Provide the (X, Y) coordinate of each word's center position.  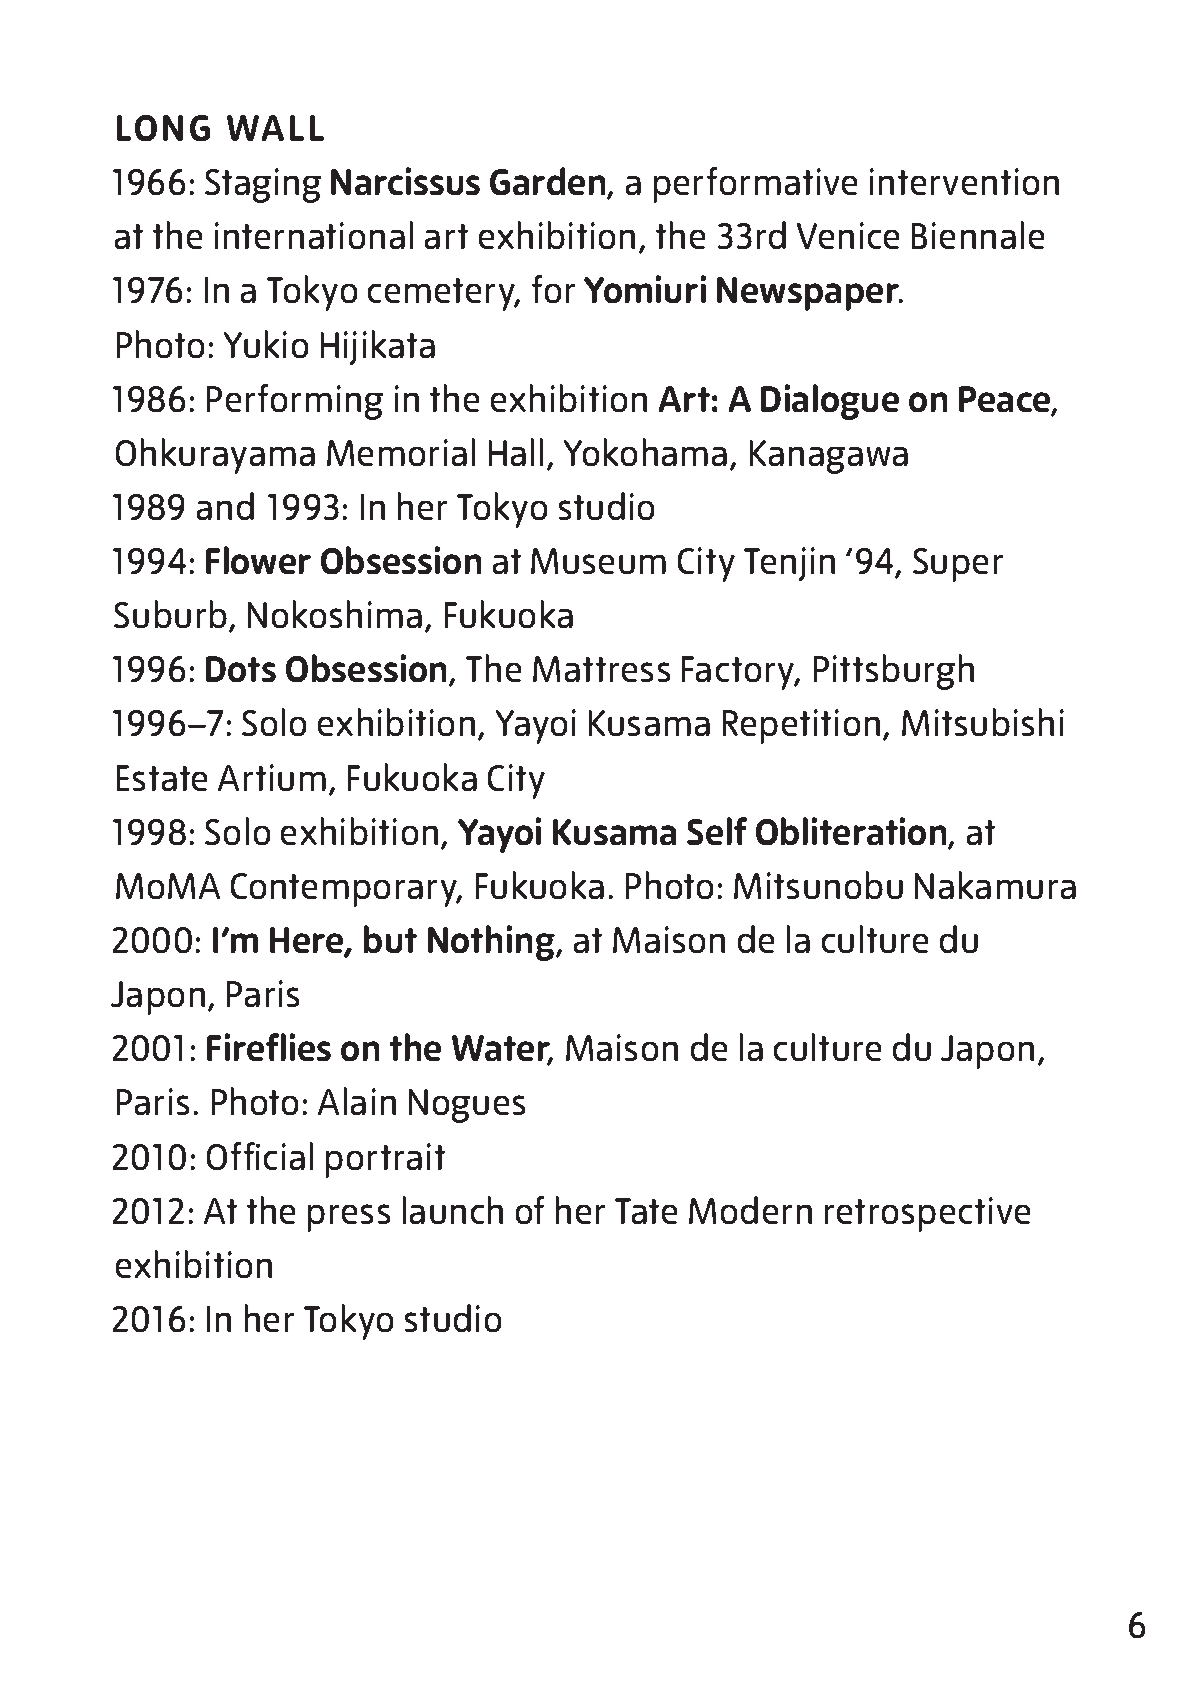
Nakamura (995, 885)
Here (308, 941)
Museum (598, 561)
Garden (549, 182)
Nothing (492, 943)
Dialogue (830, 402)
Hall (516, 452)
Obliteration (852, 832)
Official (260, 1156)
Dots (241, 669)
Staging (263, 185)
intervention (964, 181)
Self (717, 831)
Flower (258, 560)
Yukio (266, 344)
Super (958, 565)
